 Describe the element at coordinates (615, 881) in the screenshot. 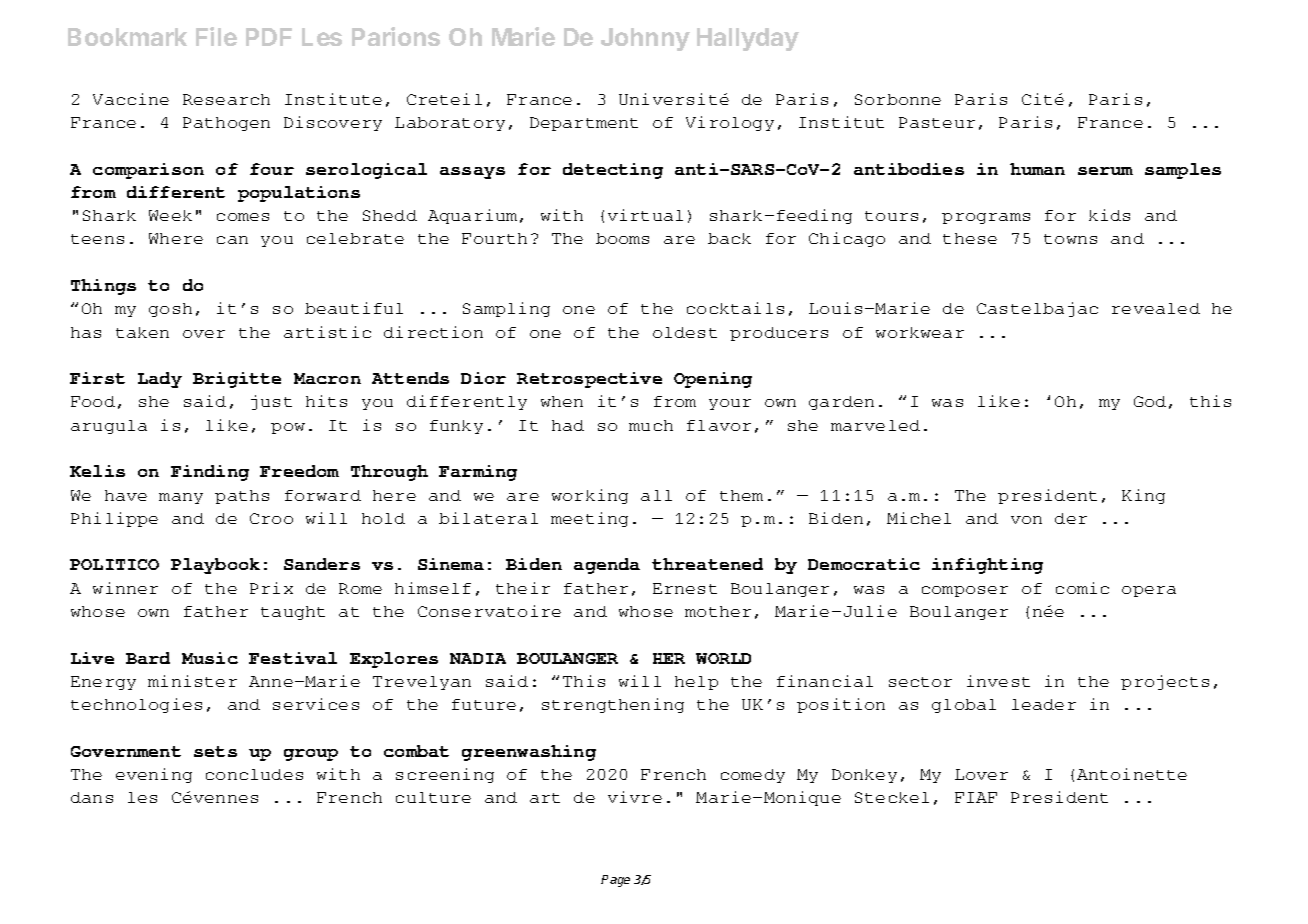

I see `Page` at that location.
